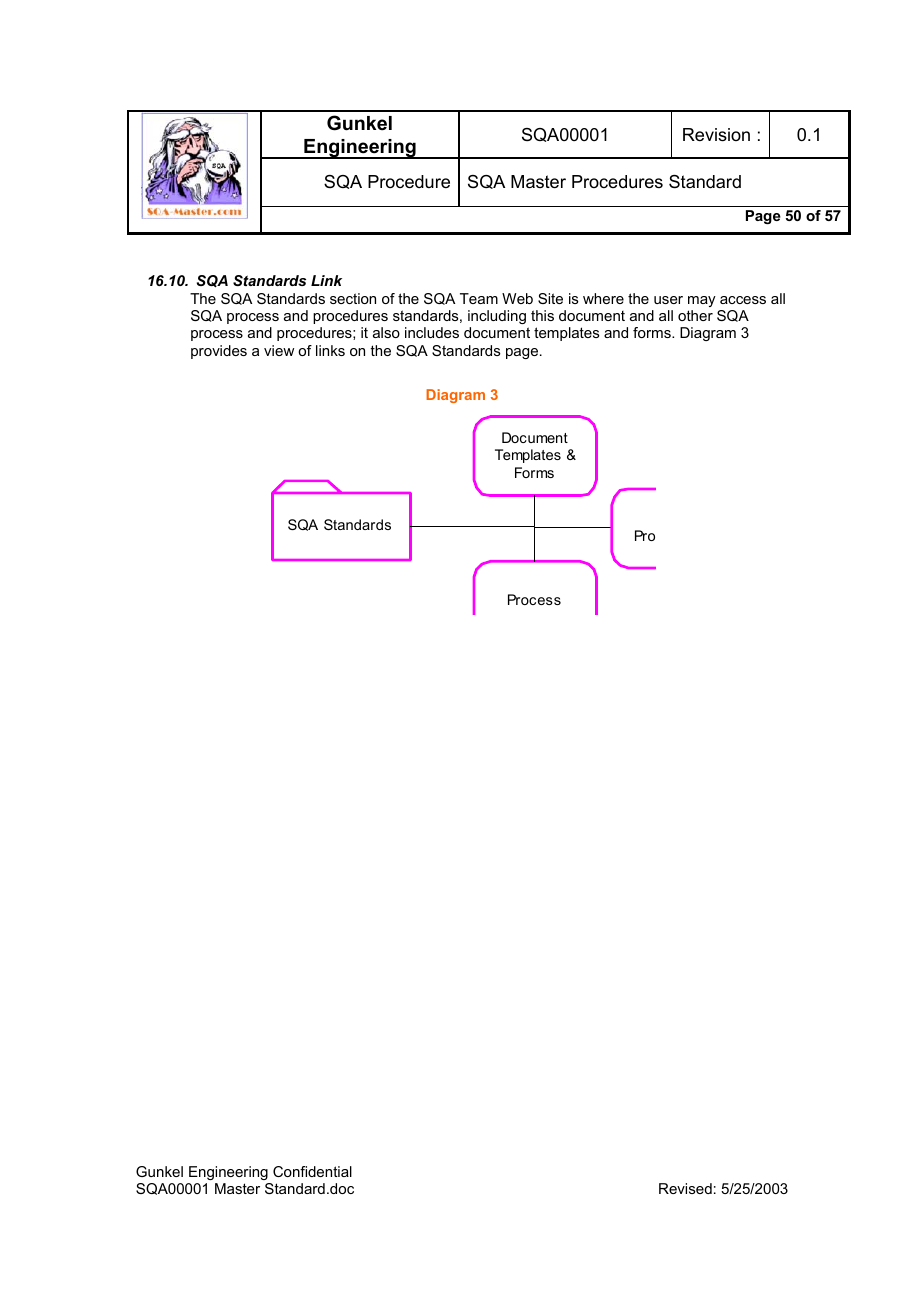 This image has height=1308, width=924. Describe the element at coordinates (353, 298) in the image. I see `section` at that location.
